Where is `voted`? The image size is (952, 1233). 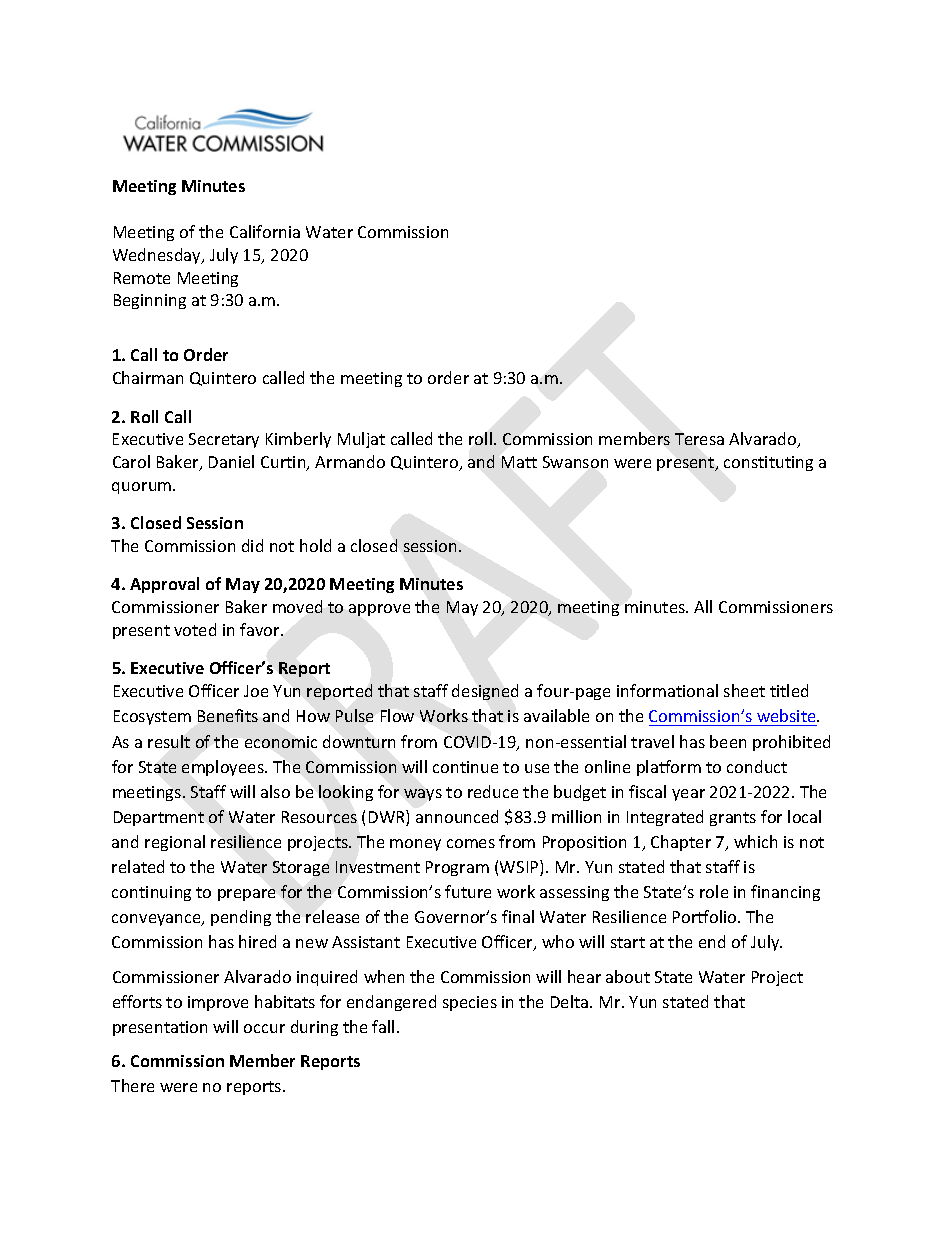
voted is located at coordinates (195, 629).
